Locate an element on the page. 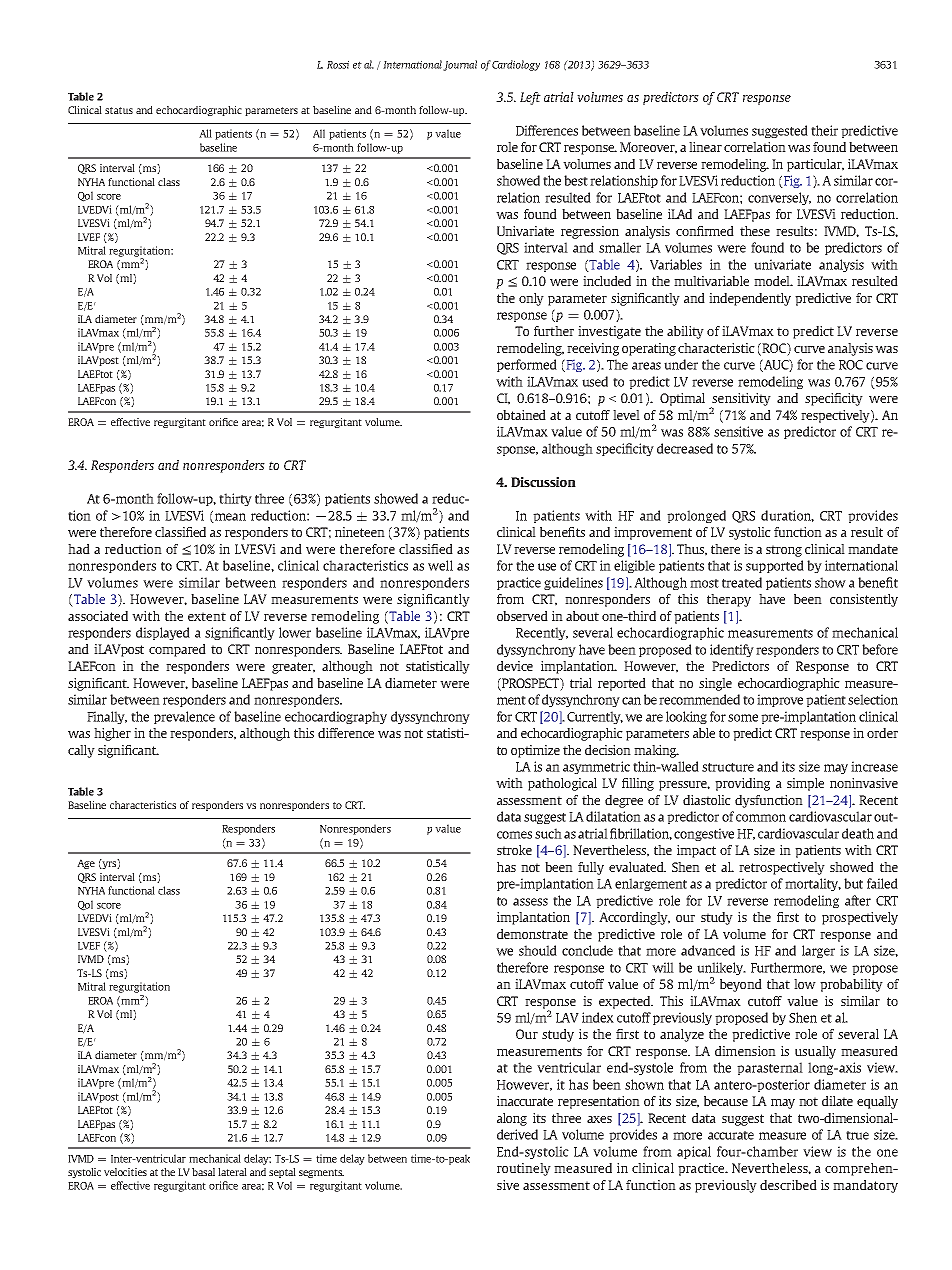 Image resolution: width=952 pixels, height=1270 pixels. obtained is located at coordinates (521, 415).
